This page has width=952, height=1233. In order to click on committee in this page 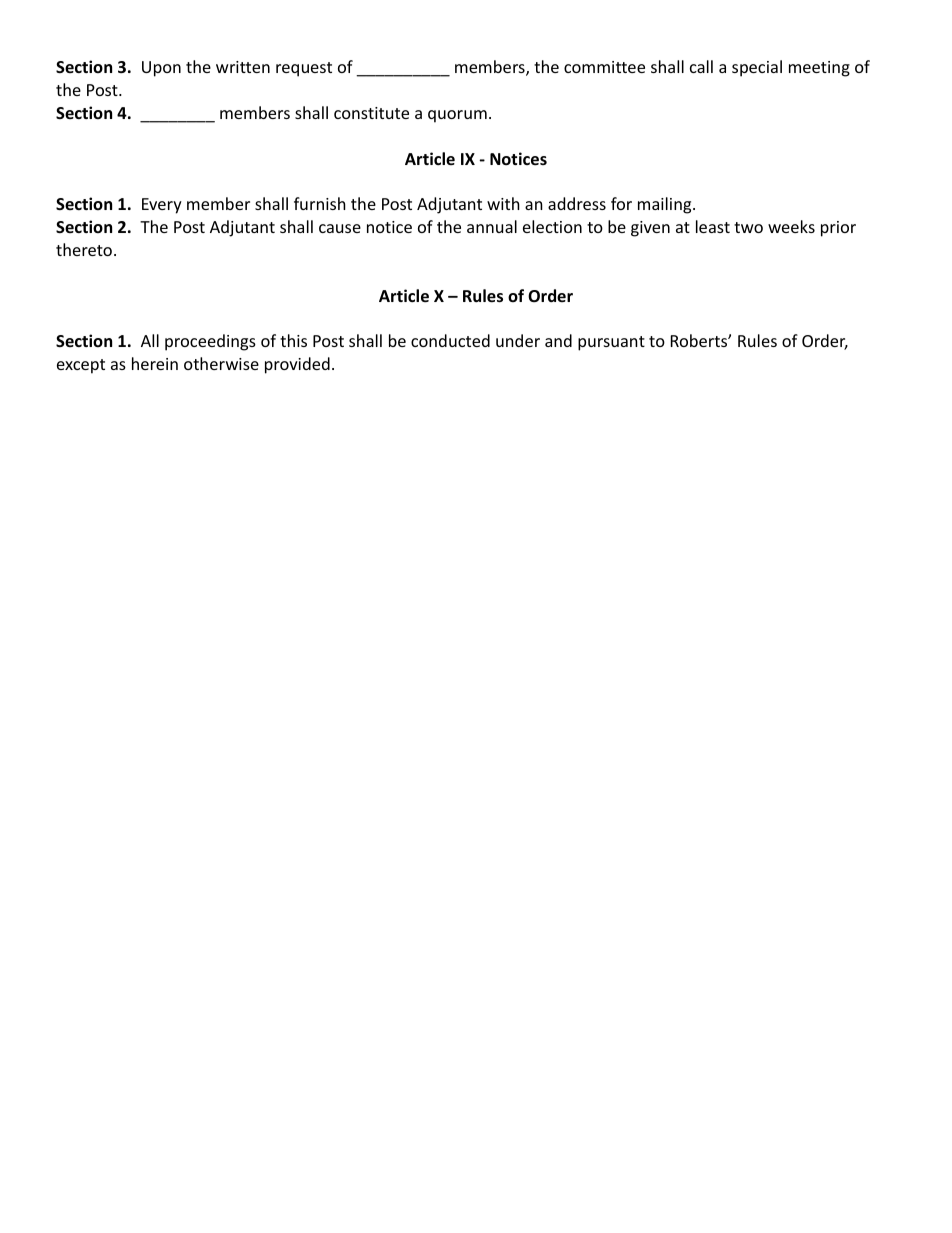, I will do `click(604, 67)`.
